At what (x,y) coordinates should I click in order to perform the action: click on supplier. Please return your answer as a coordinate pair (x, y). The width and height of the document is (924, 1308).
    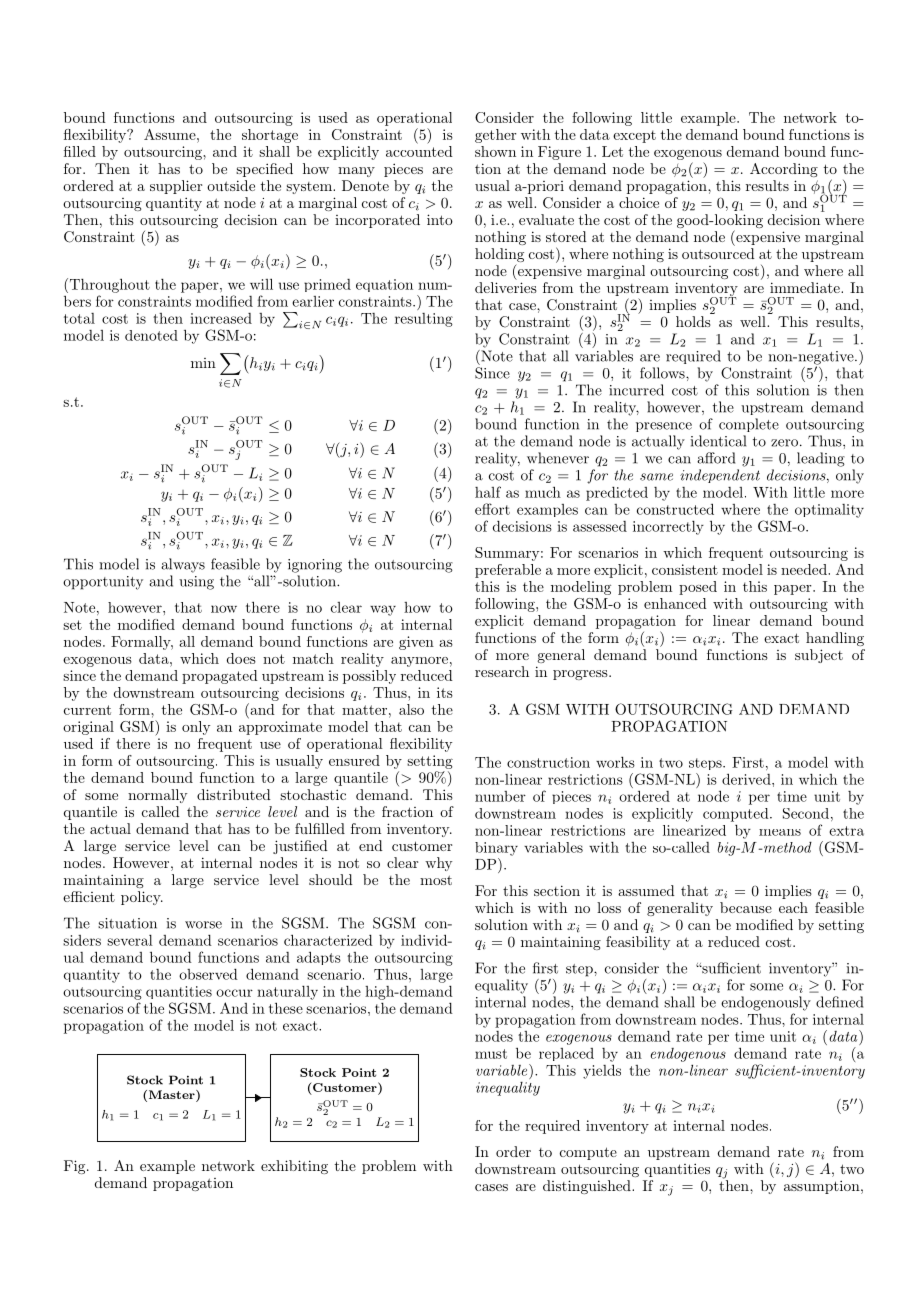
    Looking at the image, I should click on (176, 187).
